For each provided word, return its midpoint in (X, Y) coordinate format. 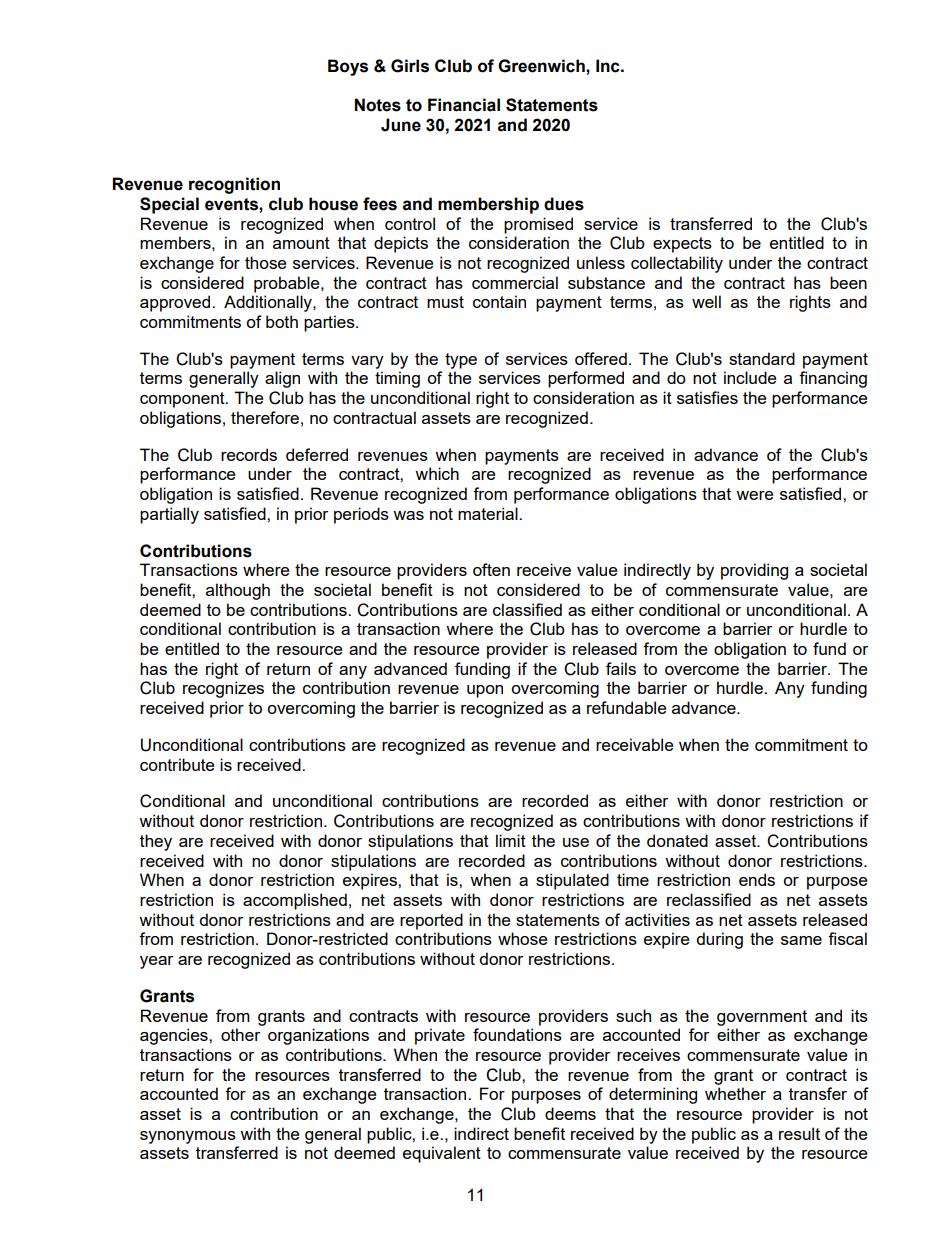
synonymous (188, 1137)
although (238, 591)
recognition (234, 185)
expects (682, 245)
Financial (464, 105)
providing (754, 571)
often (491, 569)
